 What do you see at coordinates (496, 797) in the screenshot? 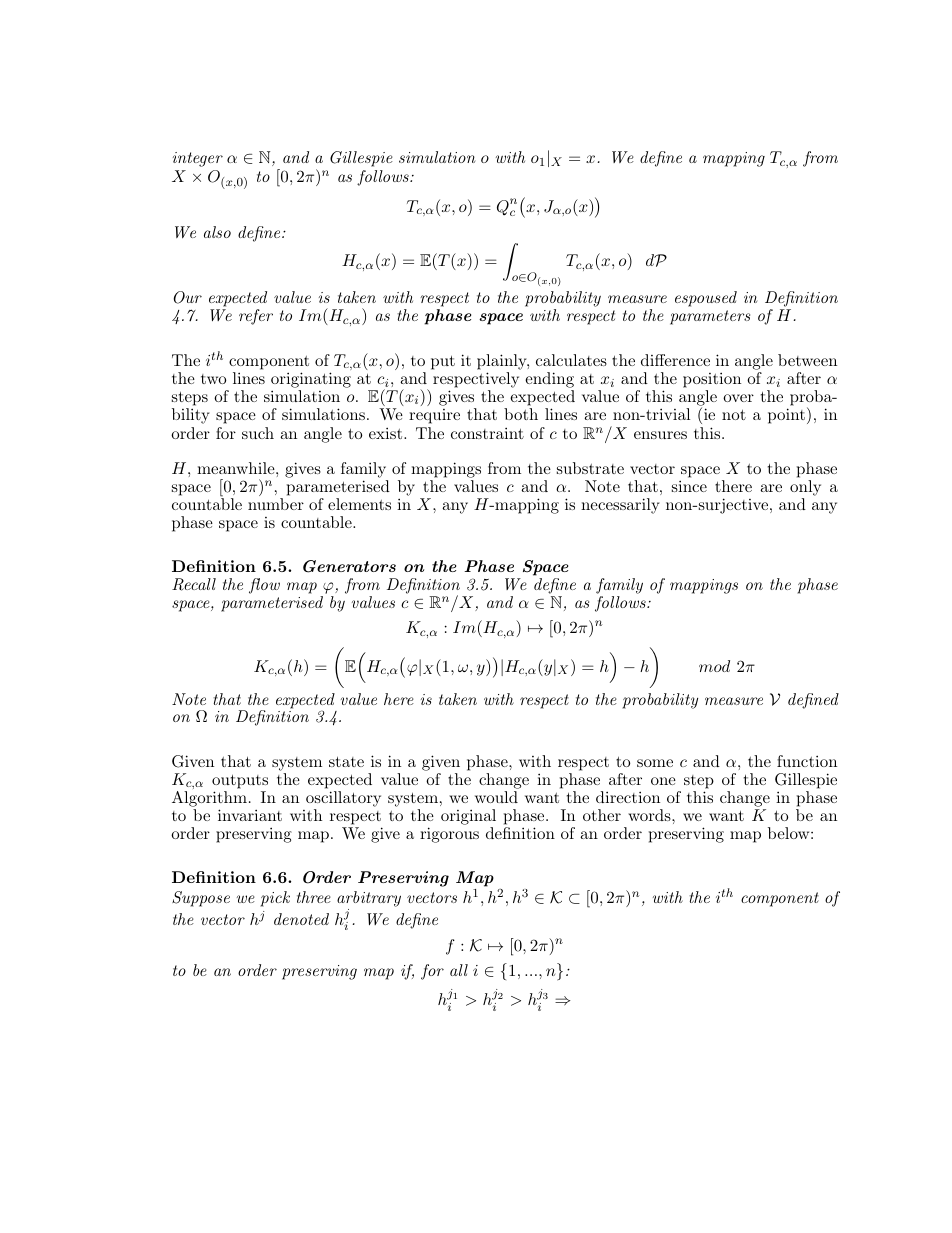
I see `would` at bounding box center [496, 797].
